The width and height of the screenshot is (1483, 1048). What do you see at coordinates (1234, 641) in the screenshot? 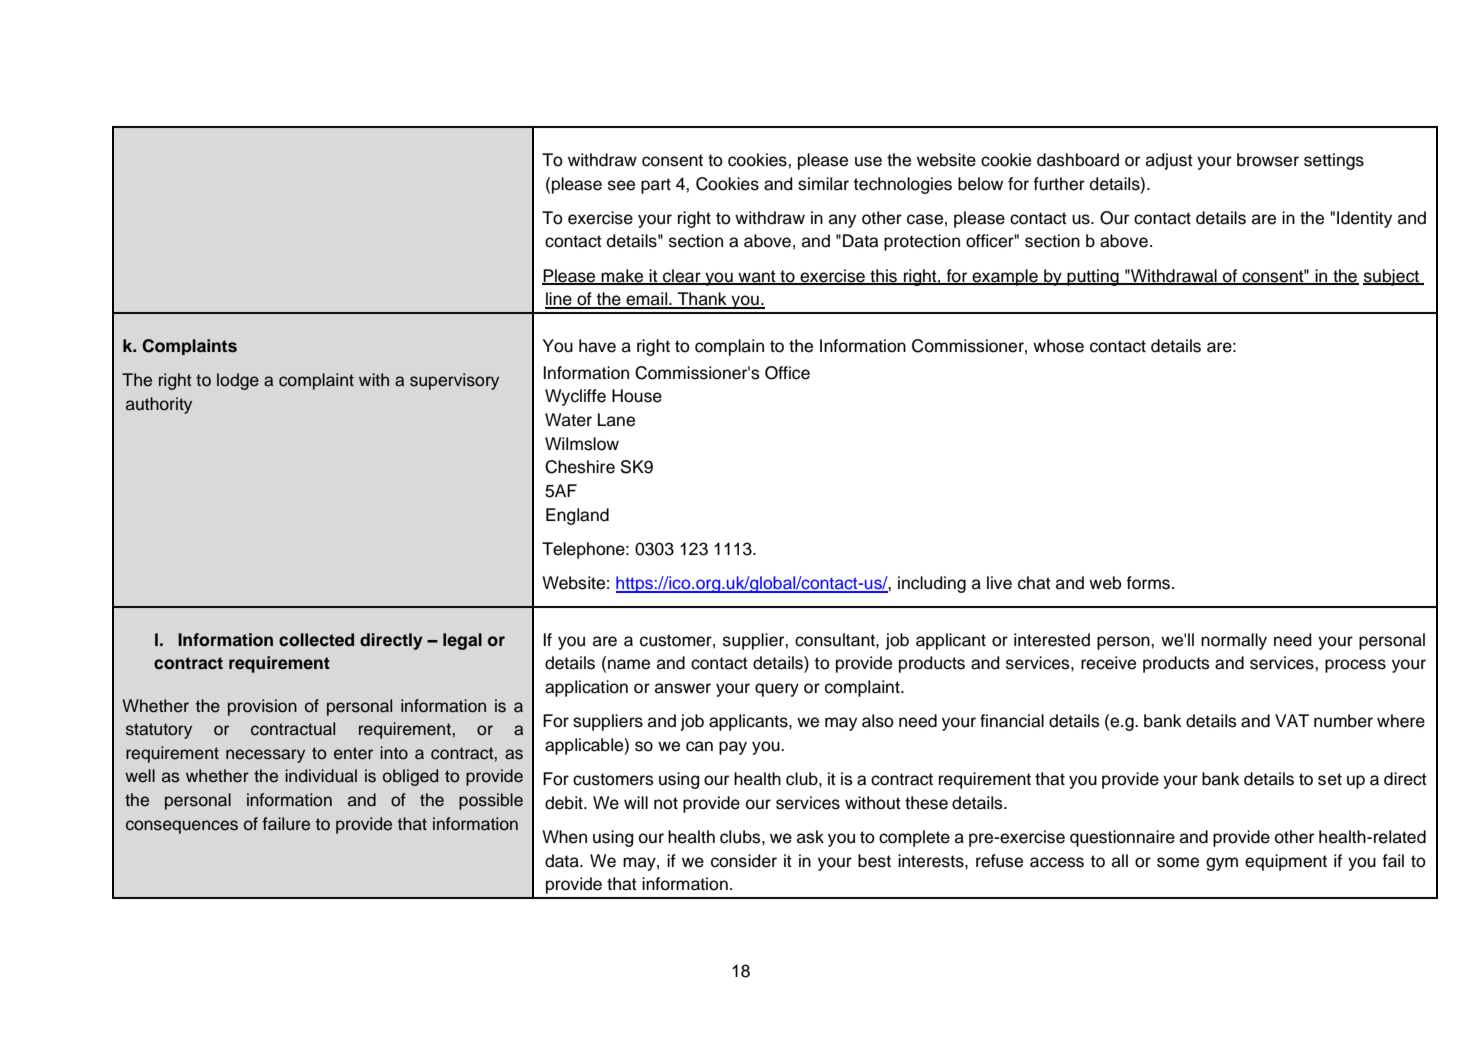
I see `normally` at bounding box center [1234, 641].
